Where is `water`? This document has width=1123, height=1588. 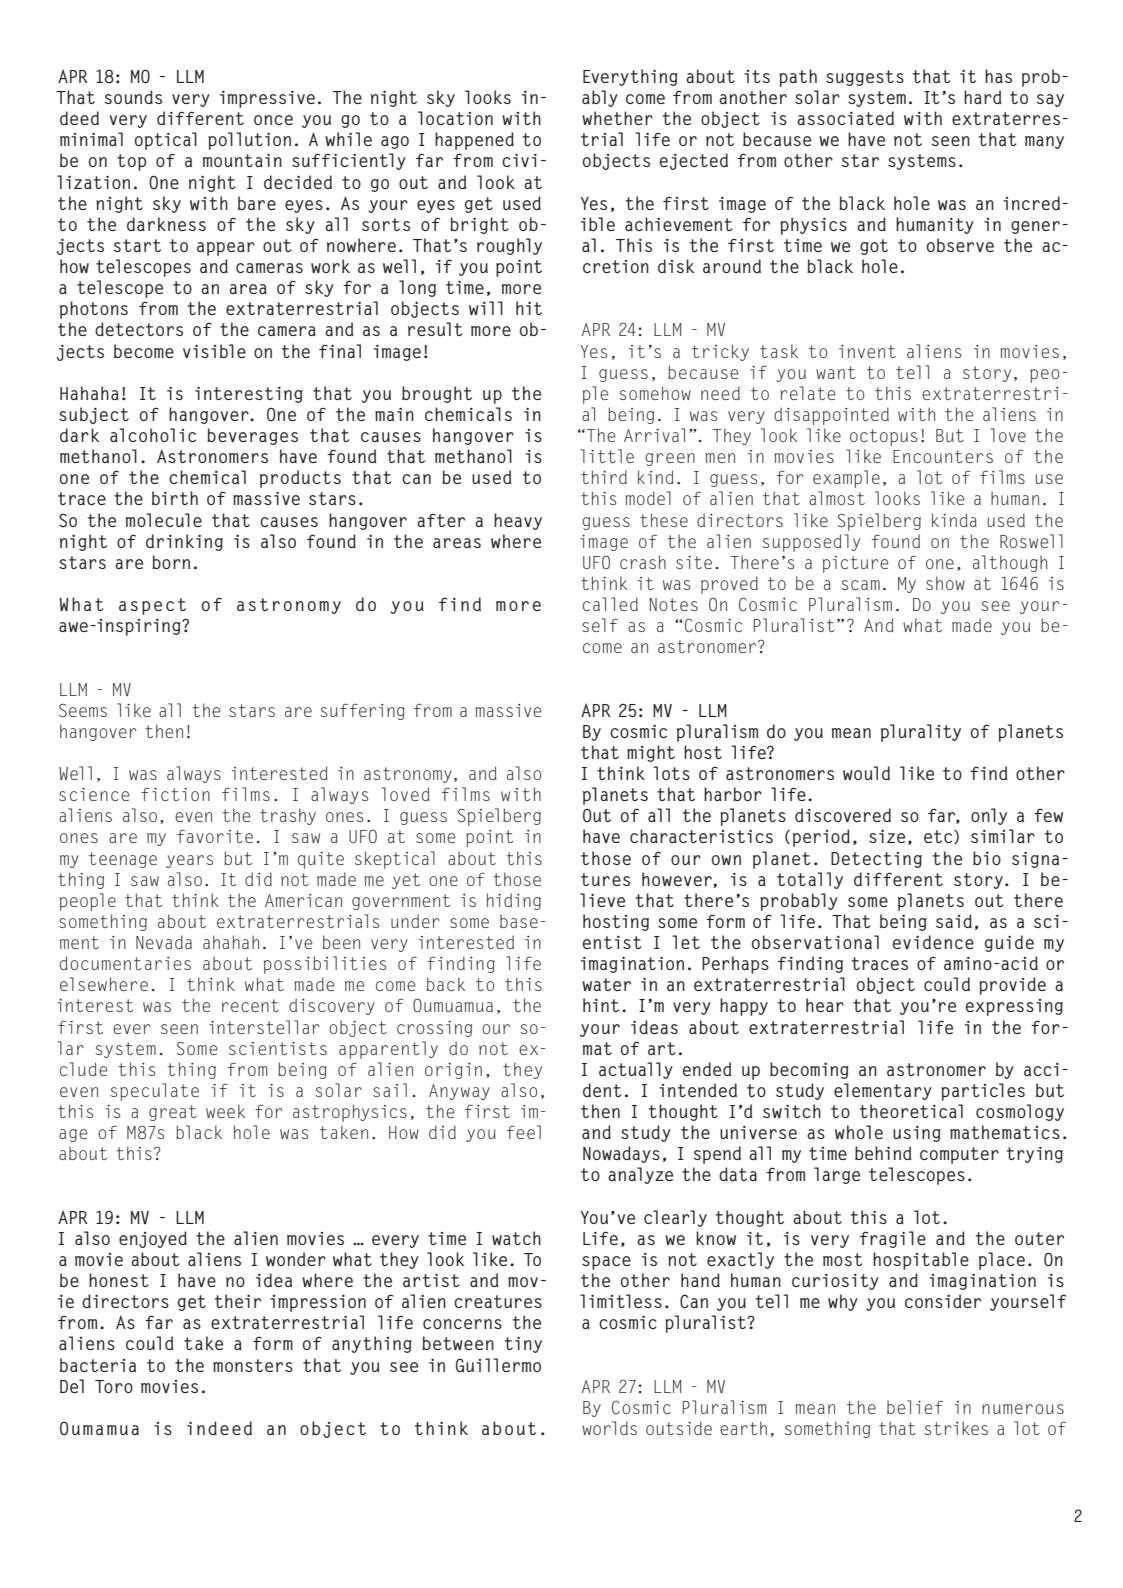 water is located at coordinates (606, 984).
